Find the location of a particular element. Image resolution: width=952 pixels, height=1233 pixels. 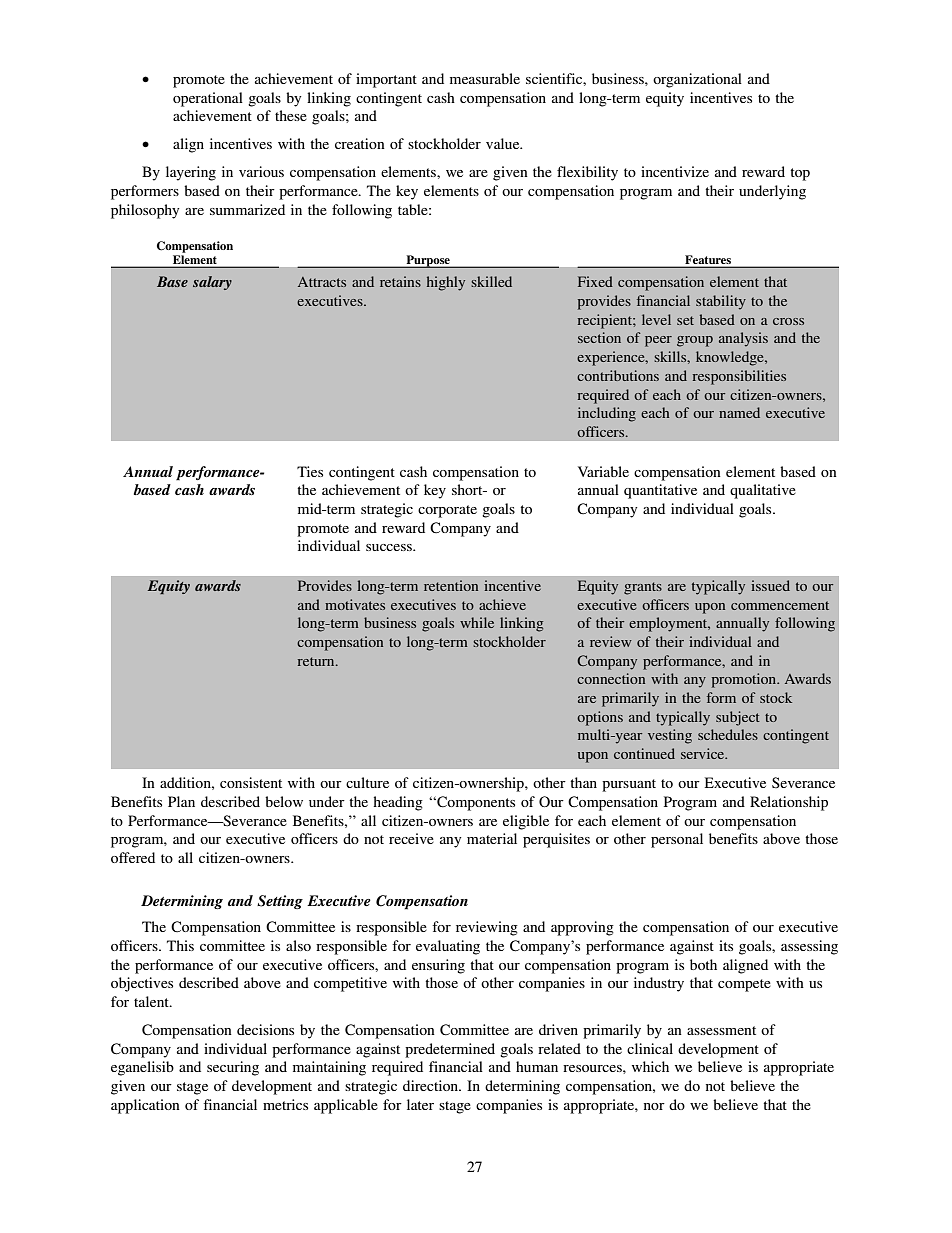

measurable is located at coordinates (485, 78).
